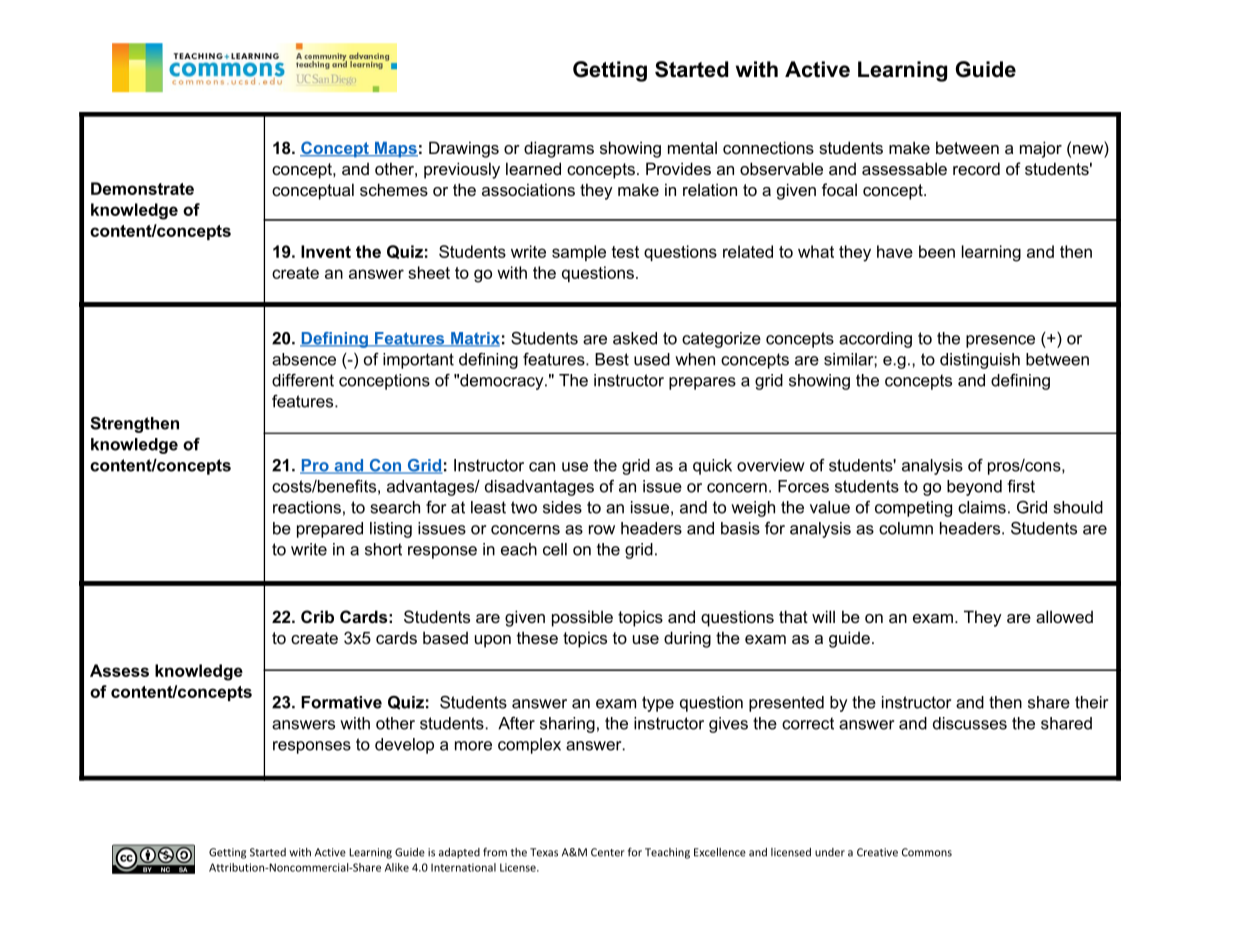 The width and height of the image is (1233, 952). I want to click on claims, so click(982, 507).
